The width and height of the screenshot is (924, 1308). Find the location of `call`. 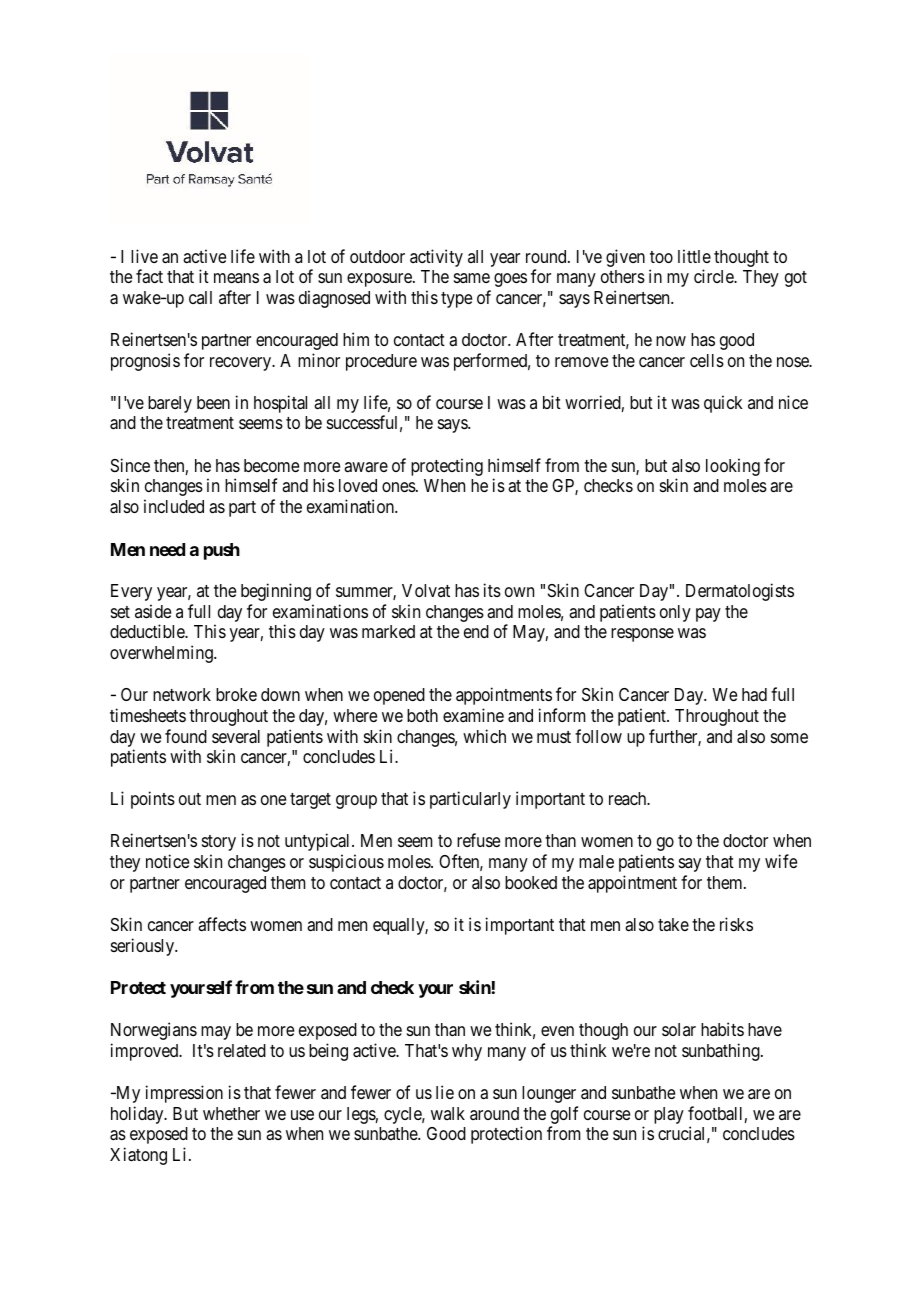

call is located at coordinates (200, 297).
